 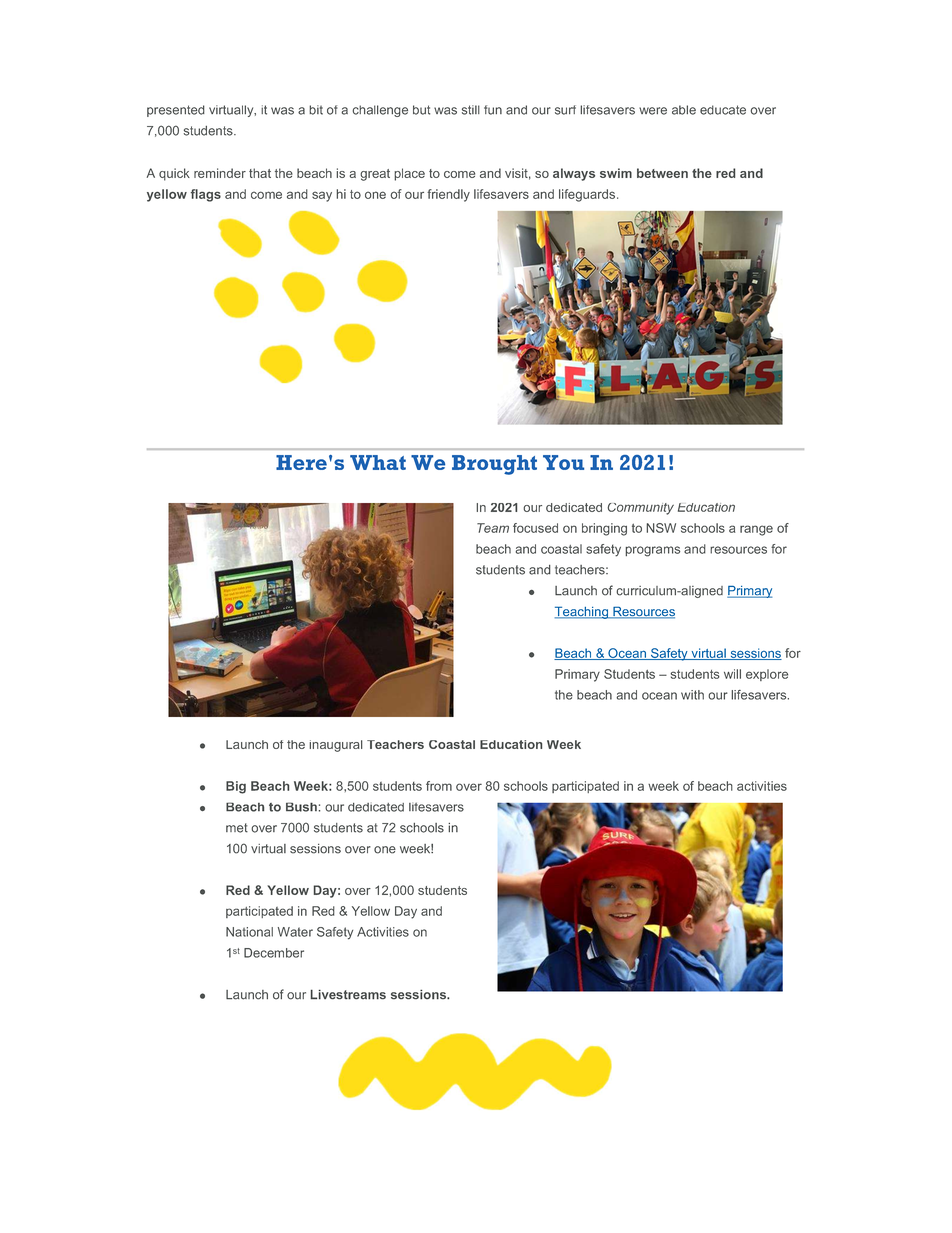 What do you see at coordinates (640, 509) in the screenshot?
I see `Community` at bounding box center [640, 509].
